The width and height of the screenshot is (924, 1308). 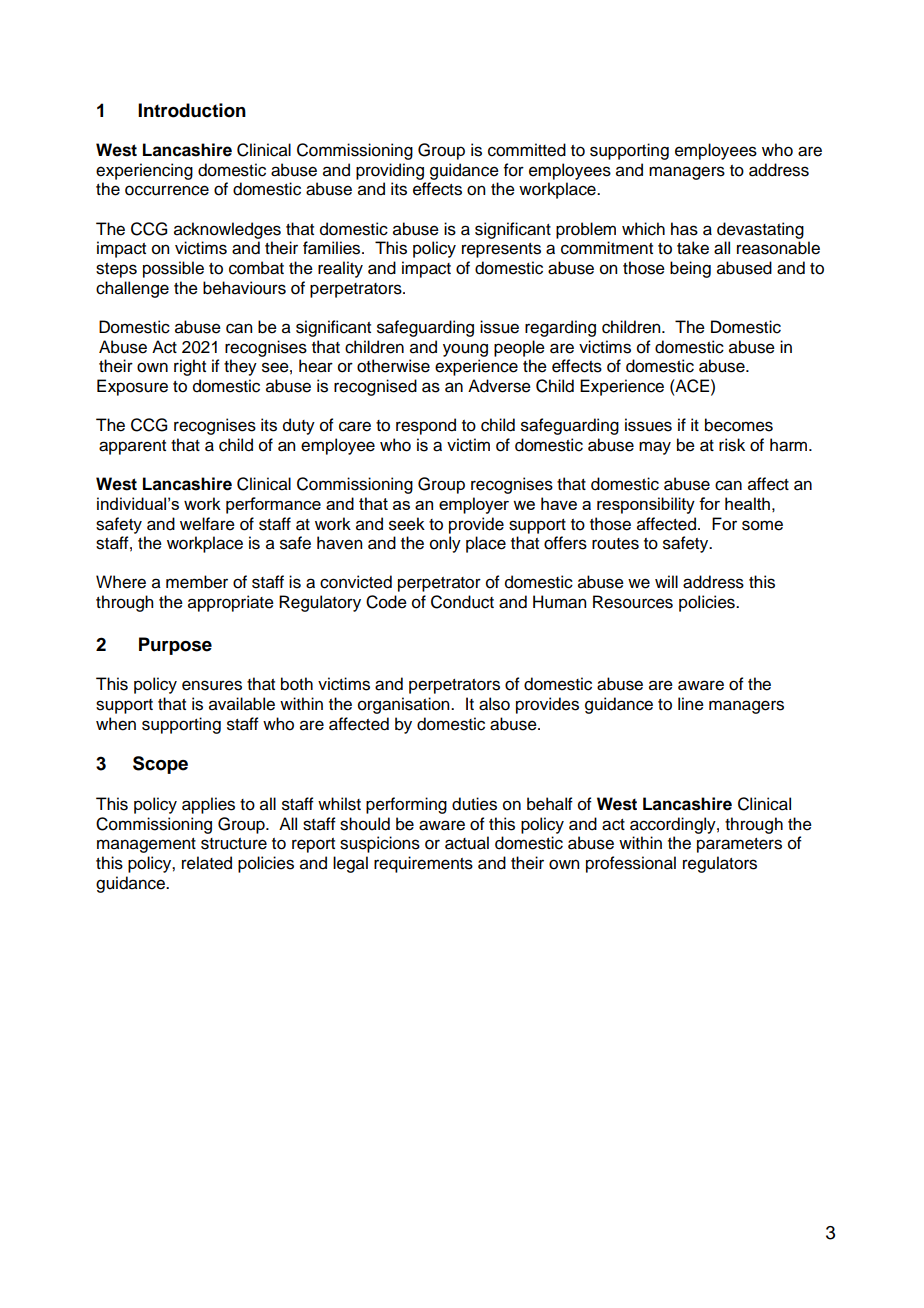 I want to click on structure, so click(x=234, y=844).
